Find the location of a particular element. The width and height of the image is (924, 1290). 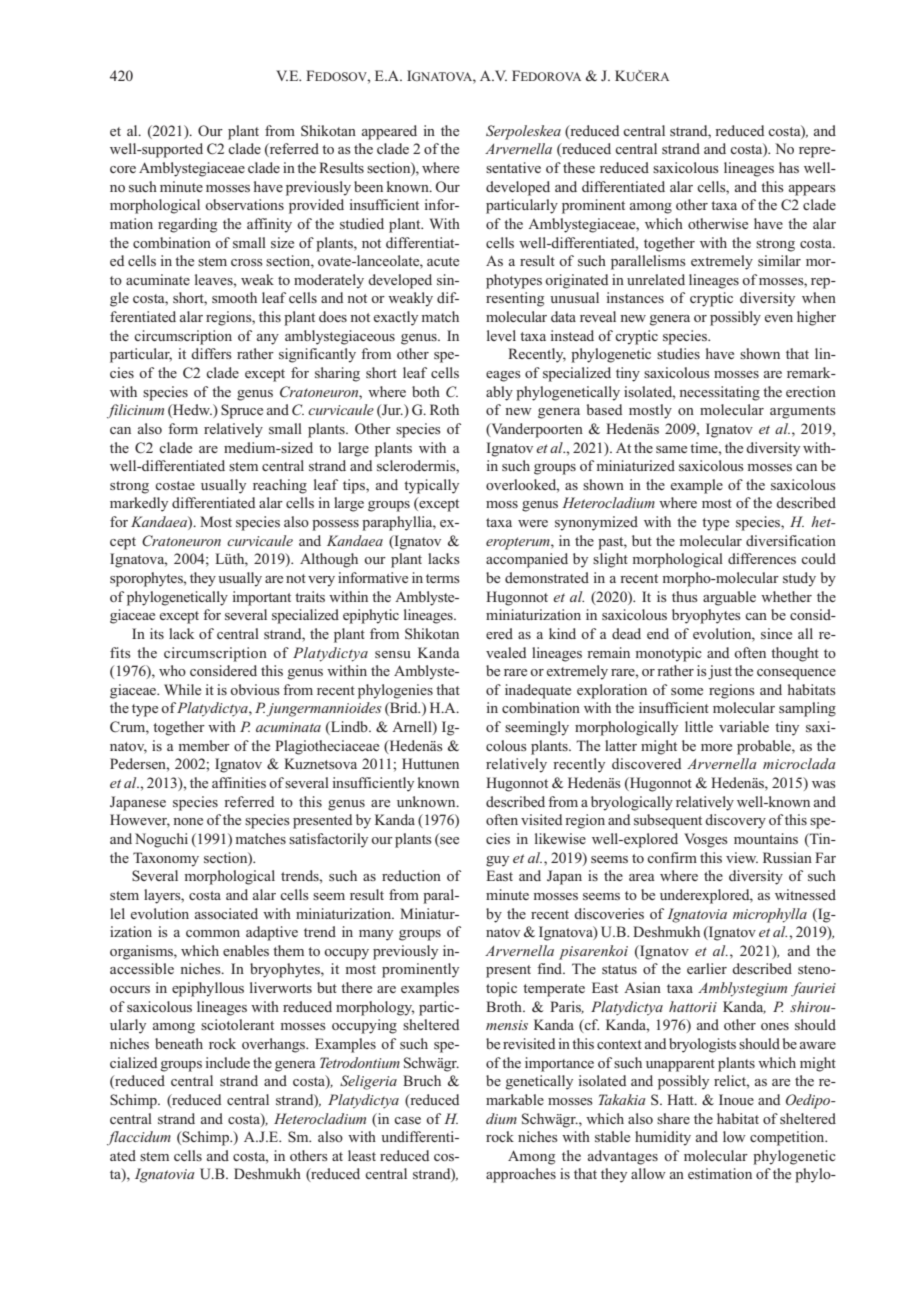

member is located at coordinates (204, 745).
